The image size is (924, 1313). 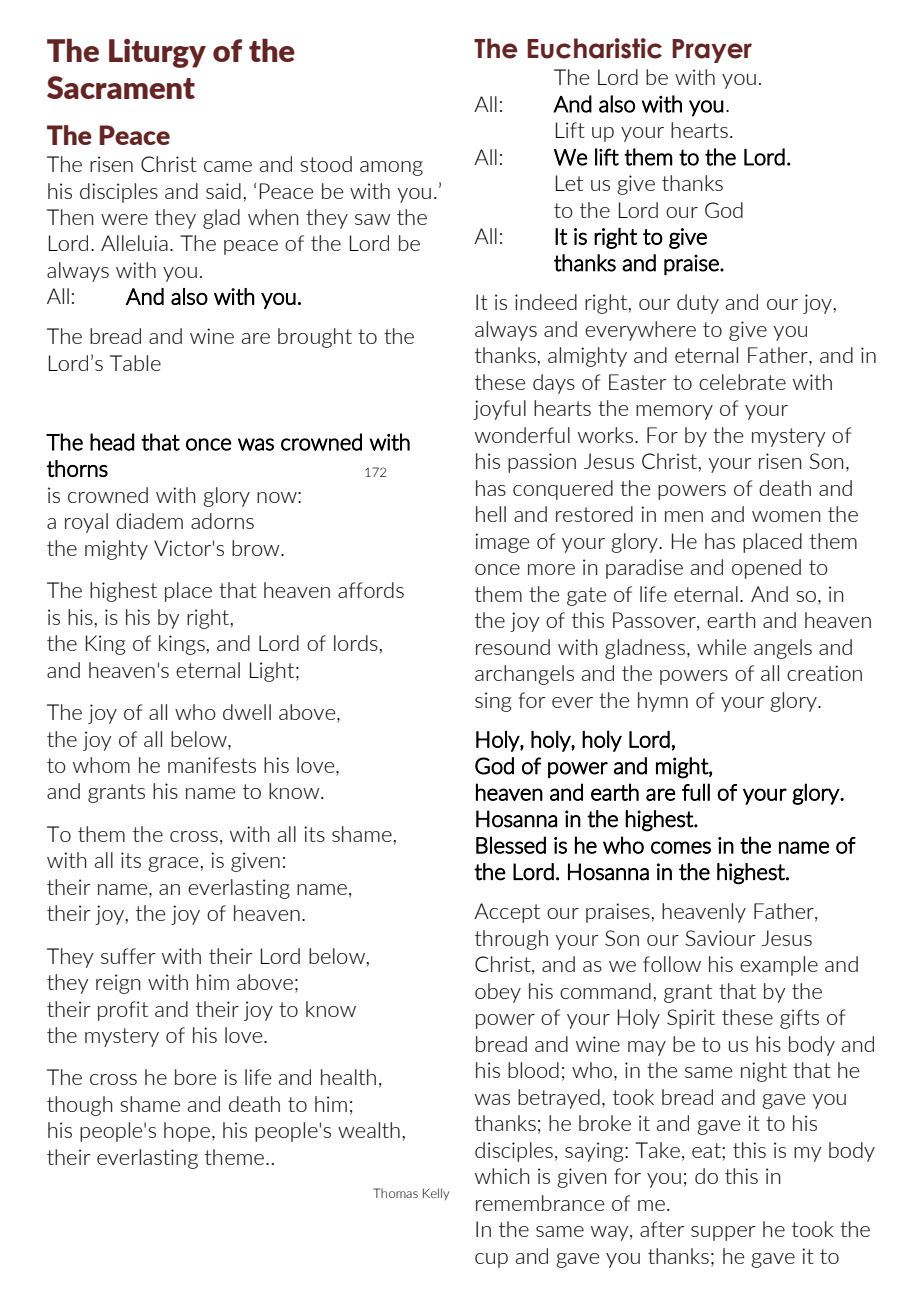 What do you see at coordinates (720, 938) in the page?
I see `Saviour` at bounding box center [720, 938].
